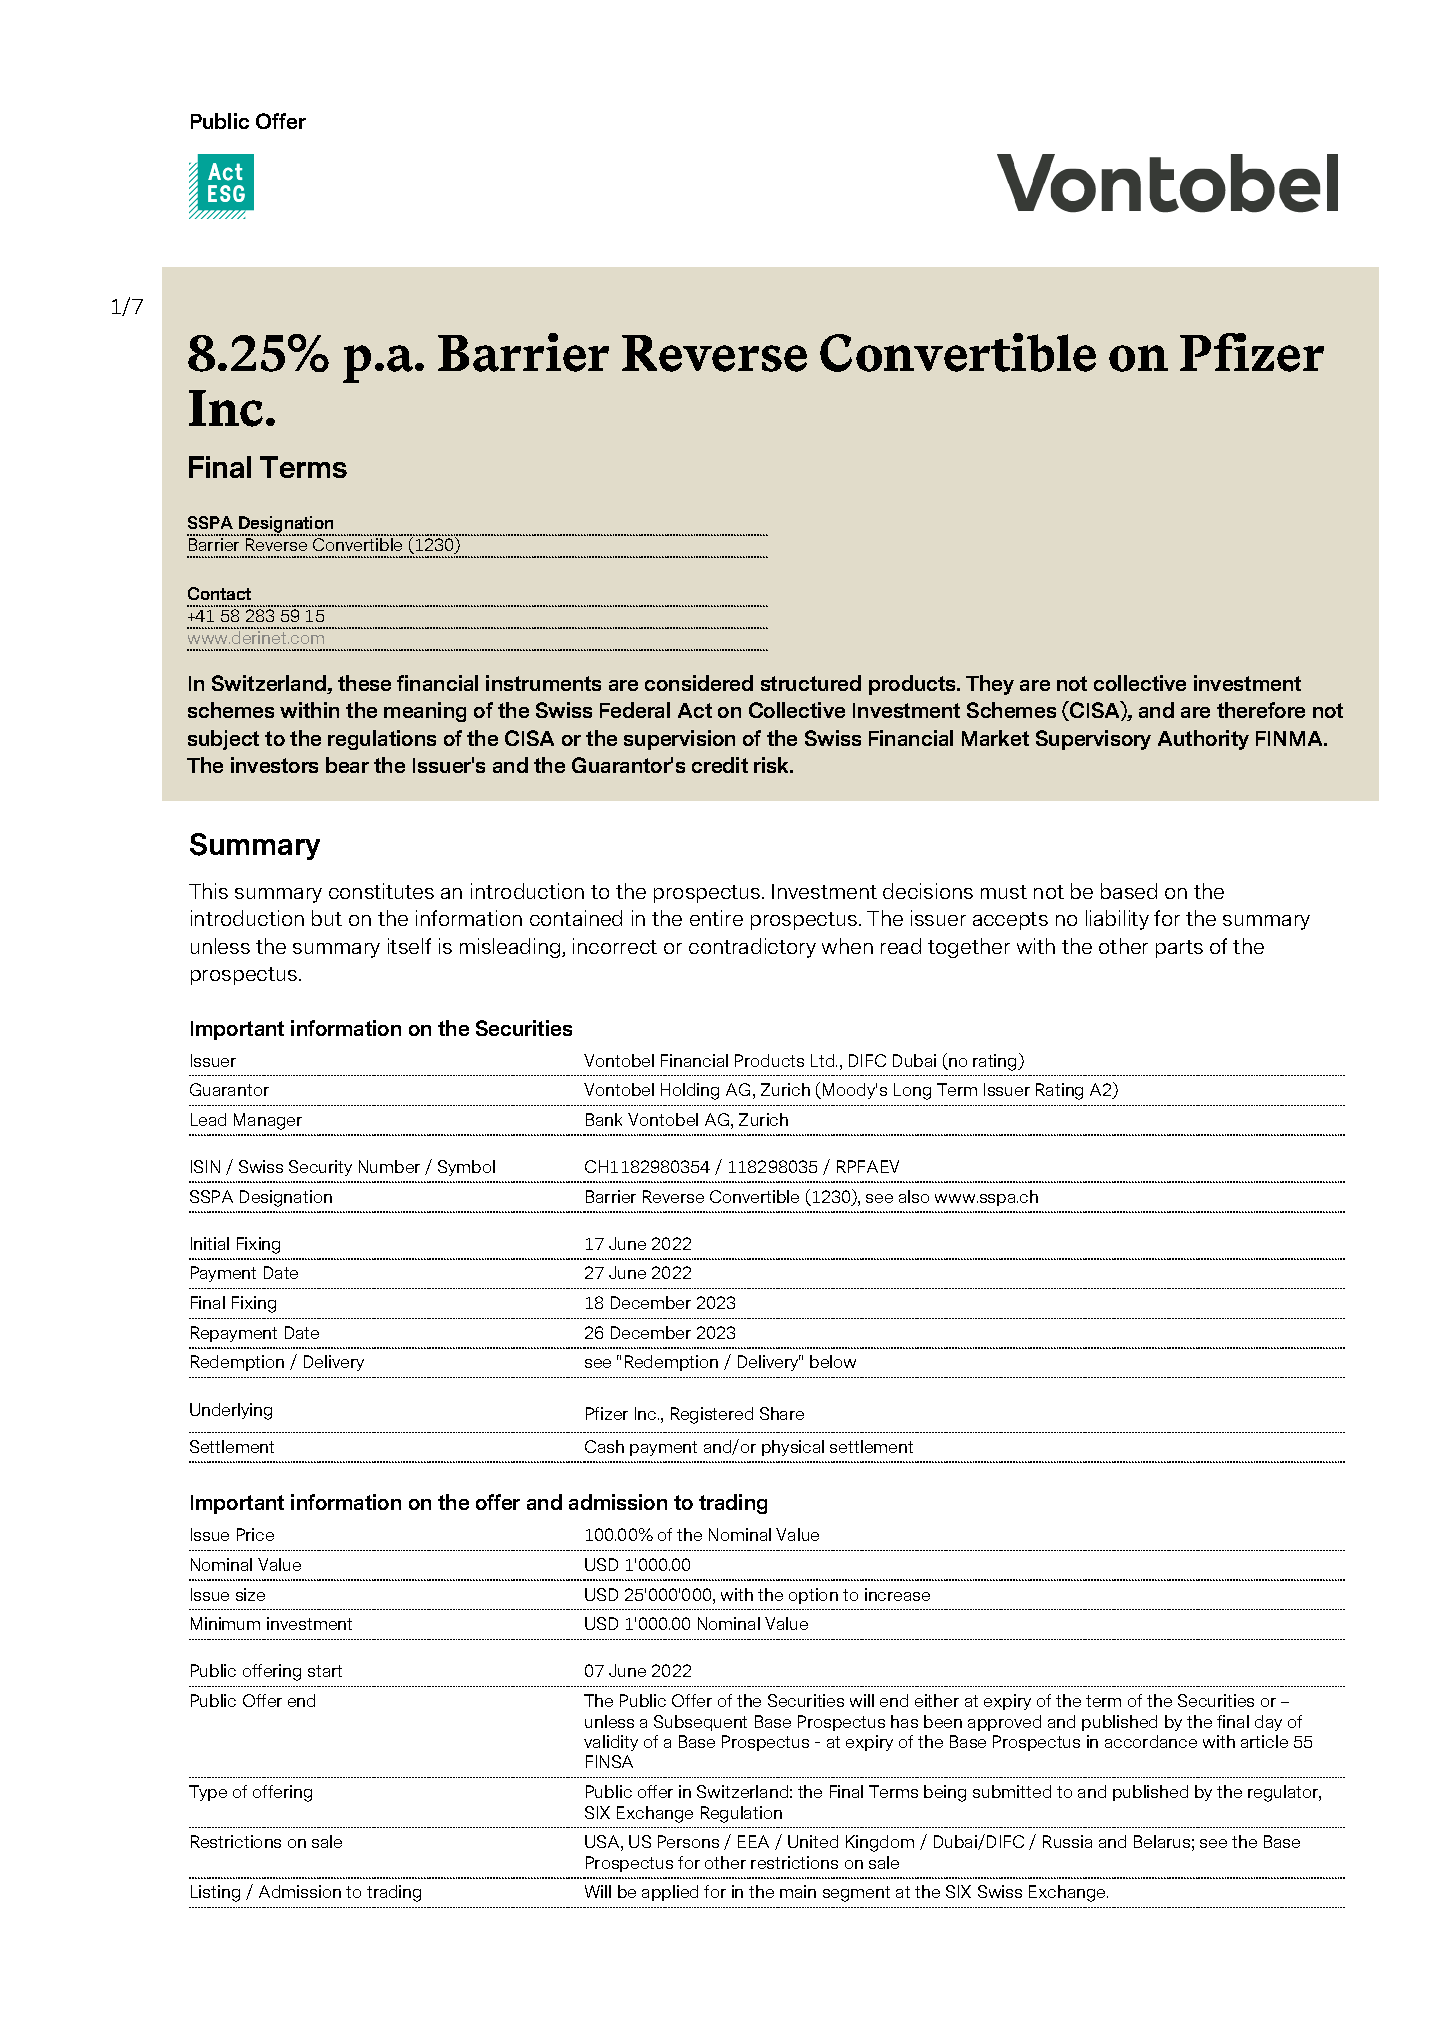 This page has height=2025, width=1431. Describe the element at coordinates (327, 918) in the page. I see `but` at that location.
